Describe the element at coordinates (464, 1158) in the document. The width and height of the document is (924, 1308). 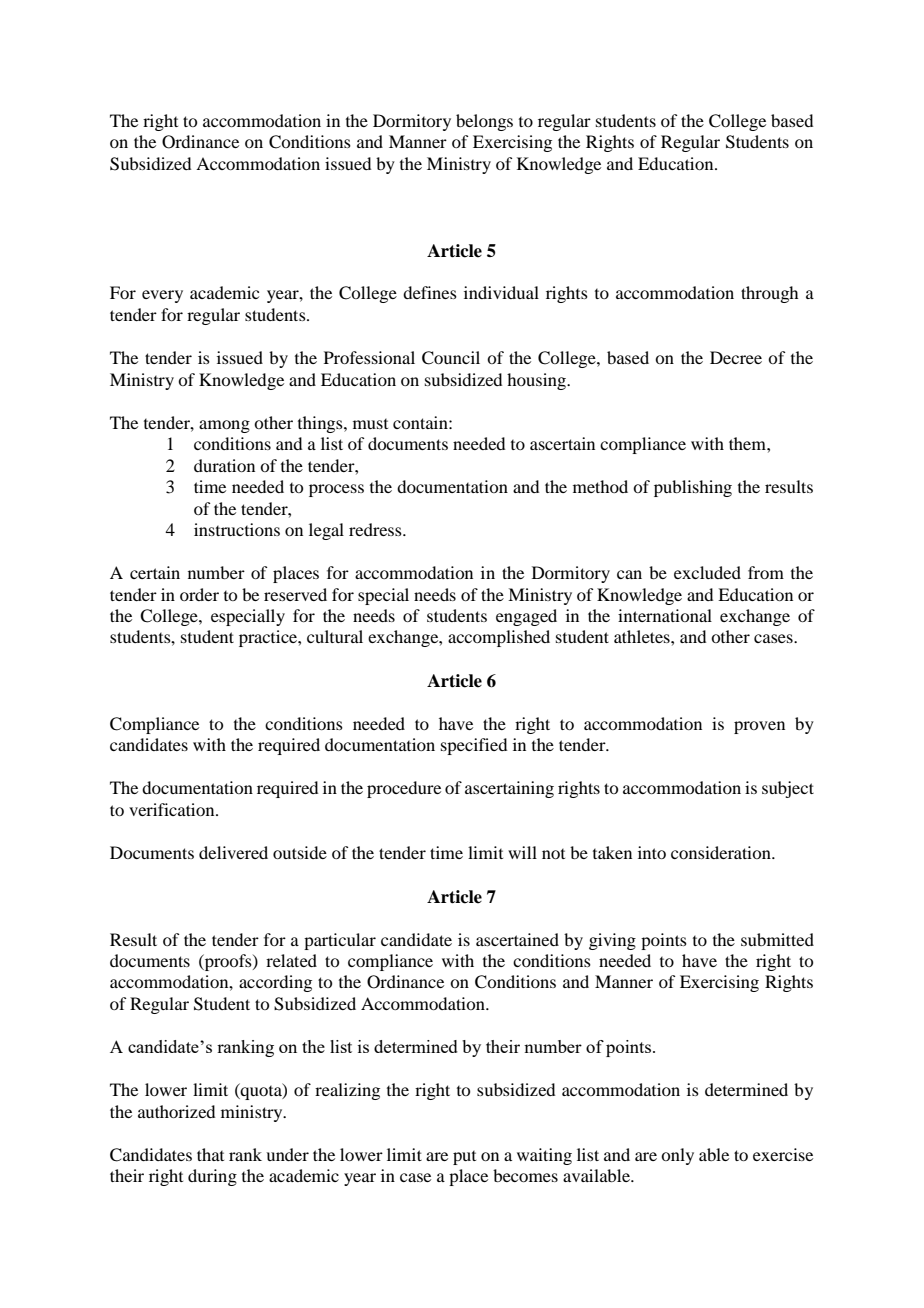
I see `put` at that location.
